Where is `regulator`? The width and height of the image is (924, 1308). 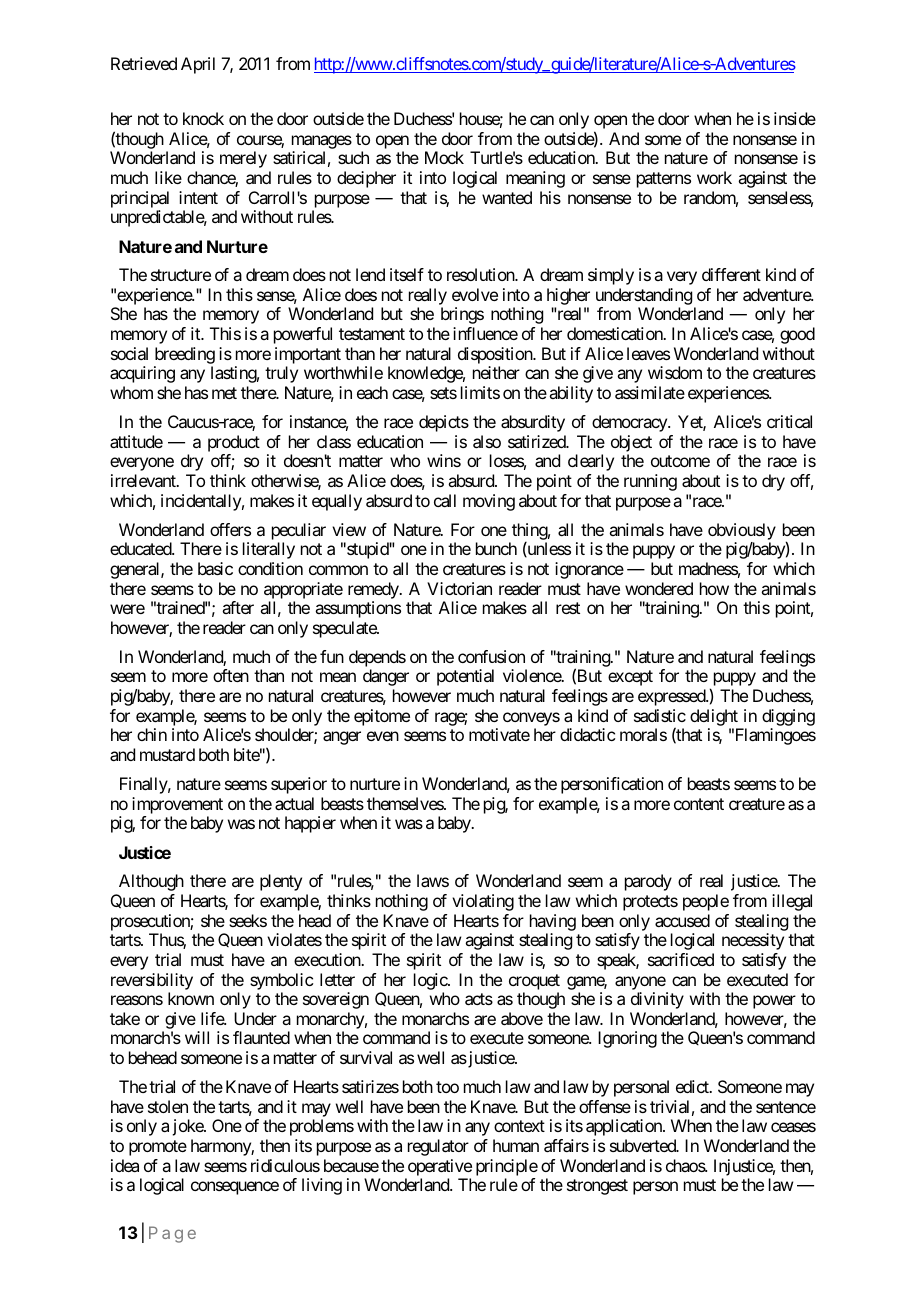 regulator is located at coordinates (438, 1147).
